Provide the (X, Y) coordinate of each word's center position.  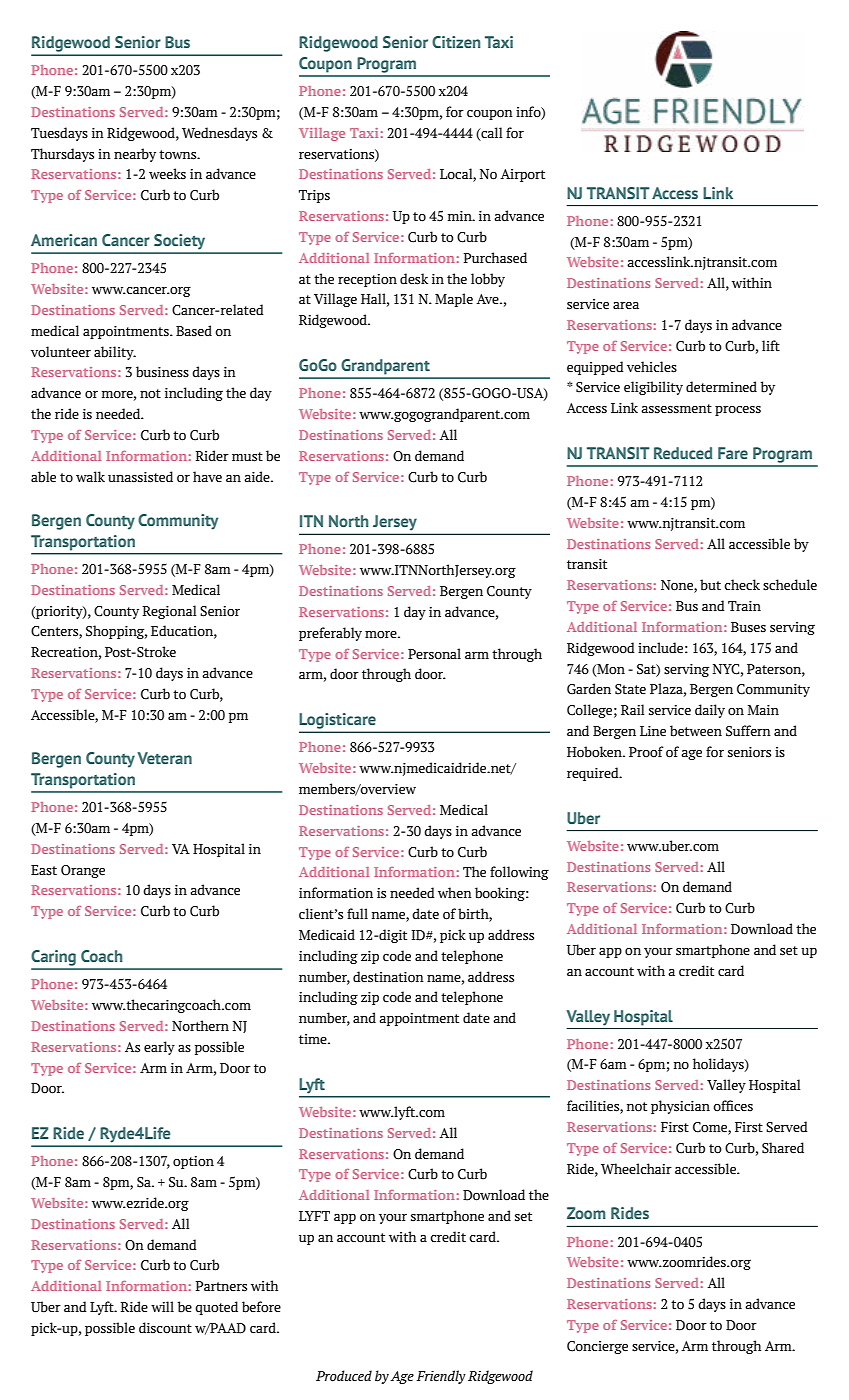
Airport (522, 175)
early (159, 1048)
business (162, 372)
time (314, 1039)
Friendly (441, 1377)
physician (680, 1107)
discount (165, 1328)
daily (710, 711)
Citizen (456, 42)
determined (721, 387)
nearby (135, 155)
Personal (434, 654)
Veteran (164, 758)
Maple (454, 300)
